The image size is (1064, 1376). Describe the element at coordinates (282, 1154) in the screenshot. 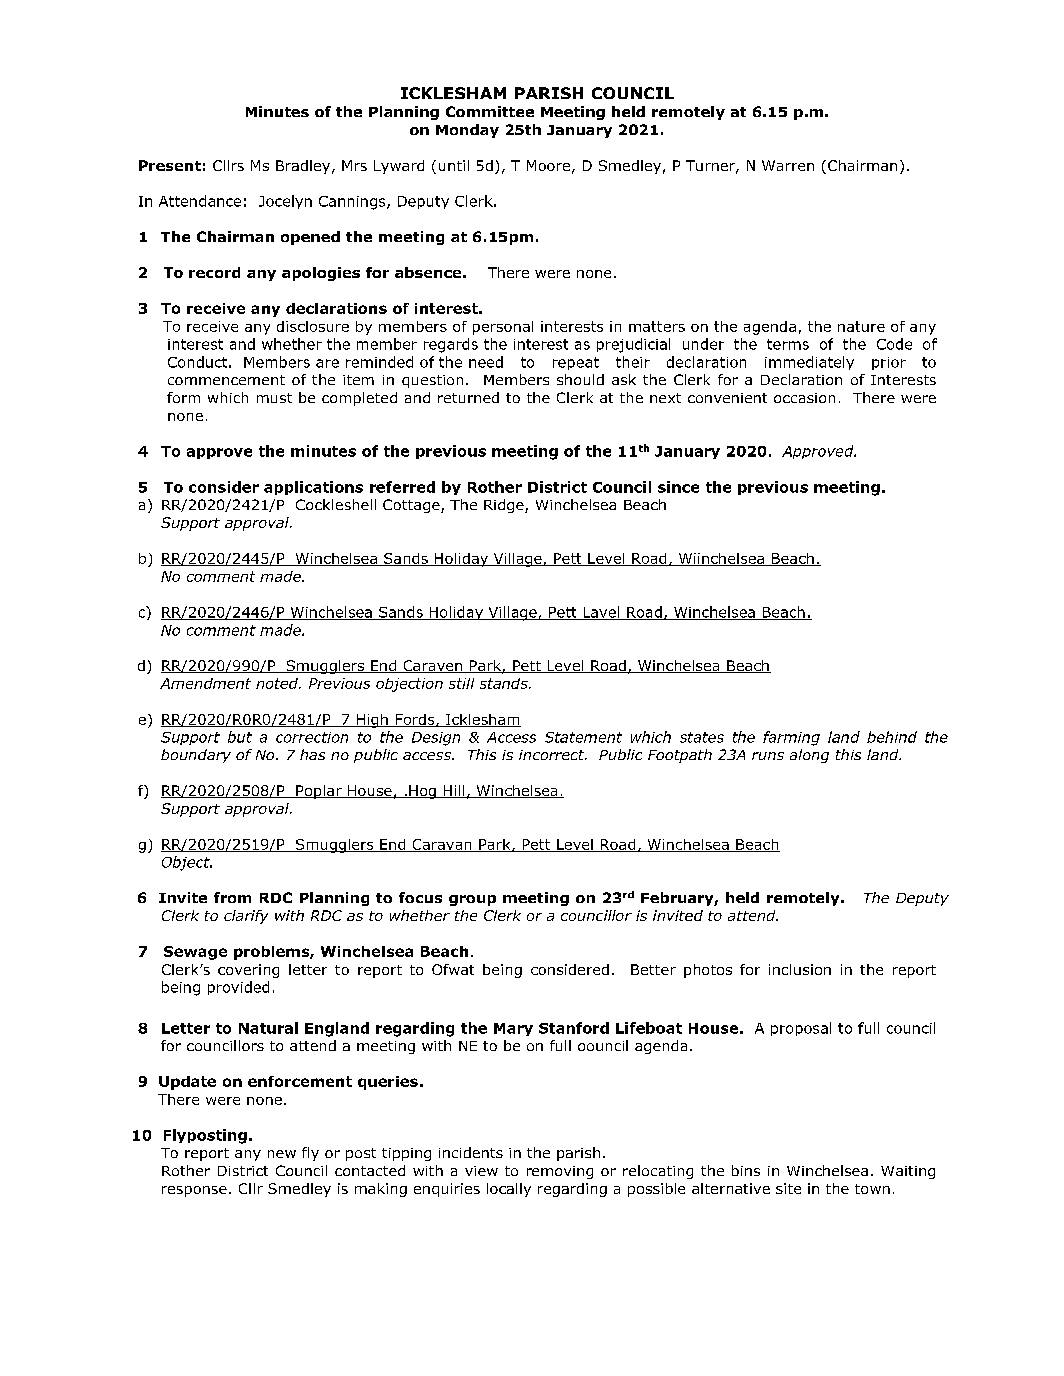

I see `new` at that location.
